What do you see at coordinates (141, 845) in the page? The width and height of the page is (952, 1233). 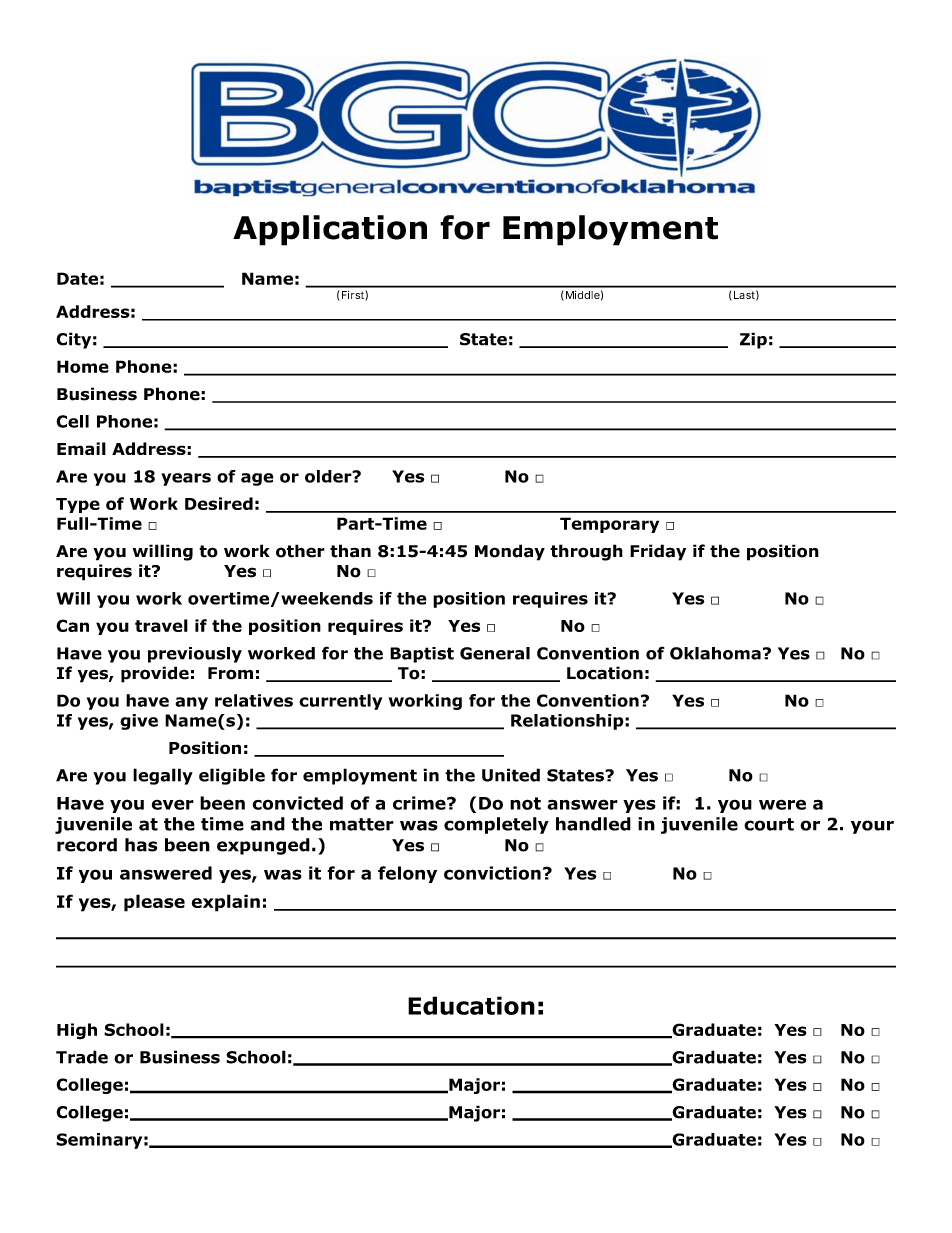 I see `has` at bounding box center [141, 845].
